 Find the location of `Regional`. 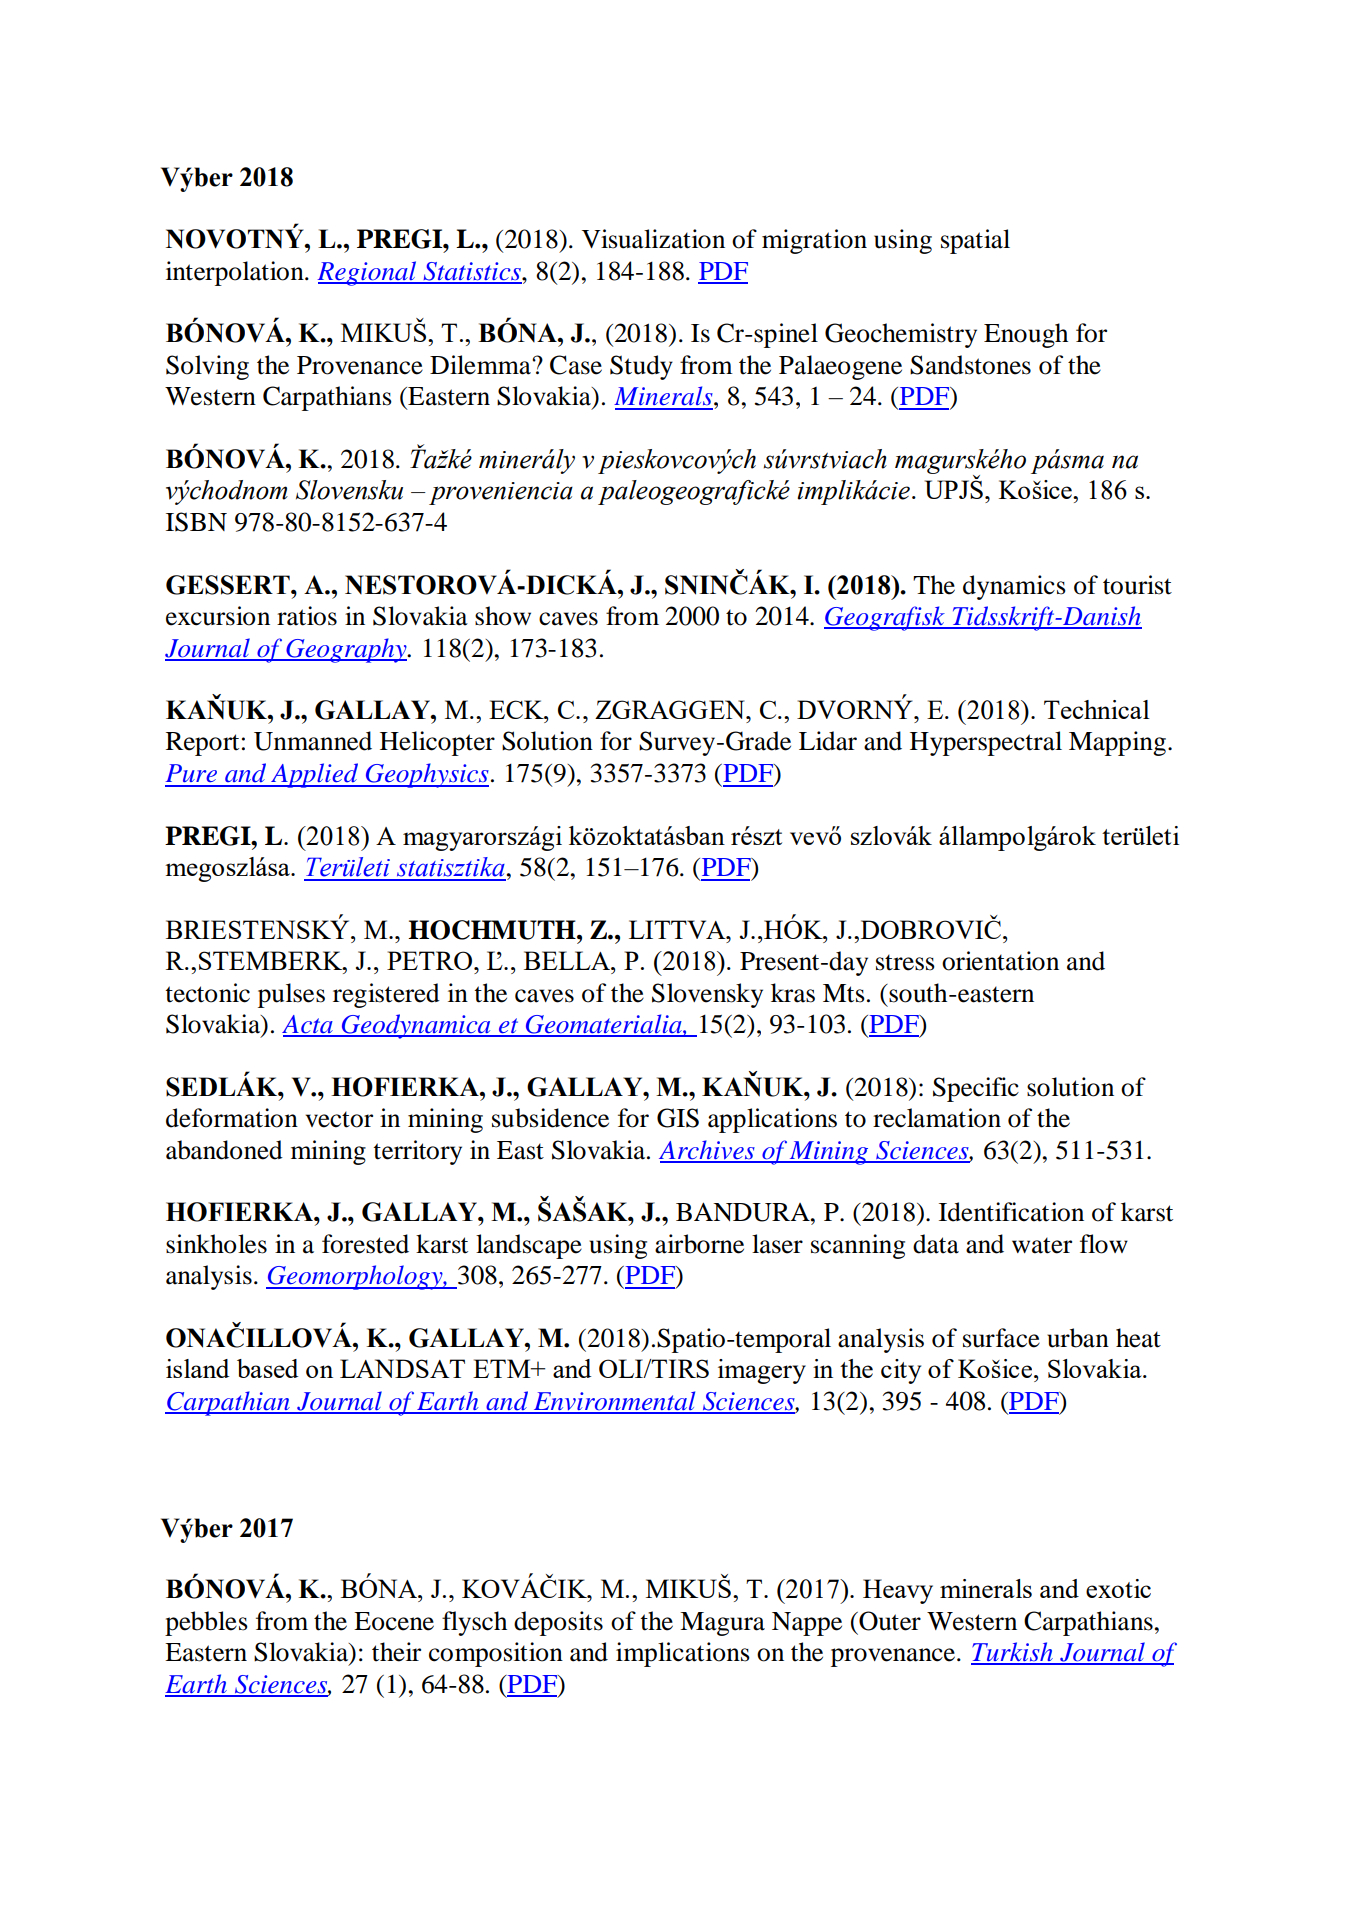

Regional is located at coordinates (368, 273).
